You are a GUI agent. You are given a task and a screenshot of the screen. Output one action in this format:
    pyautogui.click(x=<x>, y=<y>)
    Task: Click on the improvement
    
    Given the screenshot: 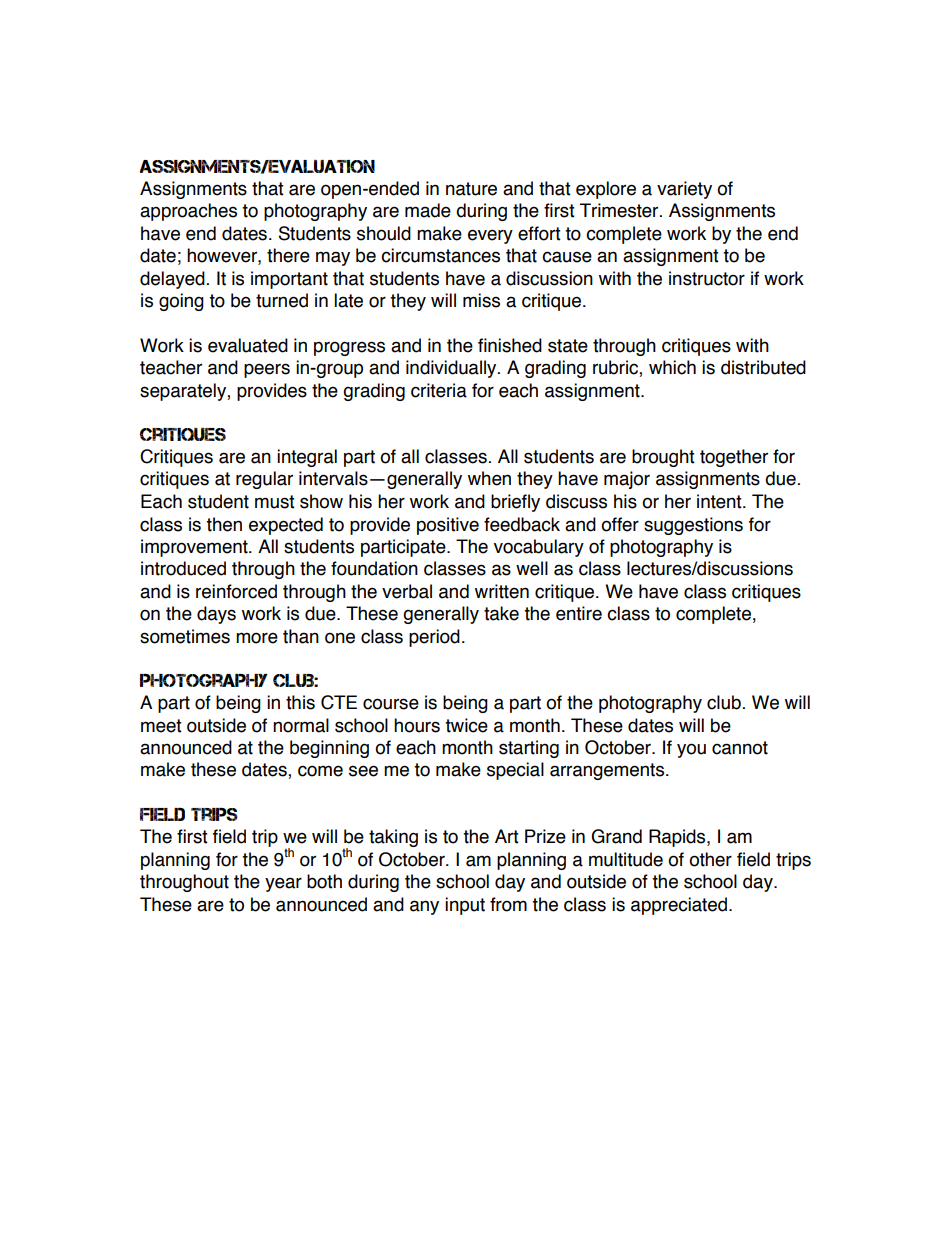 What is the action you would take?
    pyautogui.click(x=195, y=548)
